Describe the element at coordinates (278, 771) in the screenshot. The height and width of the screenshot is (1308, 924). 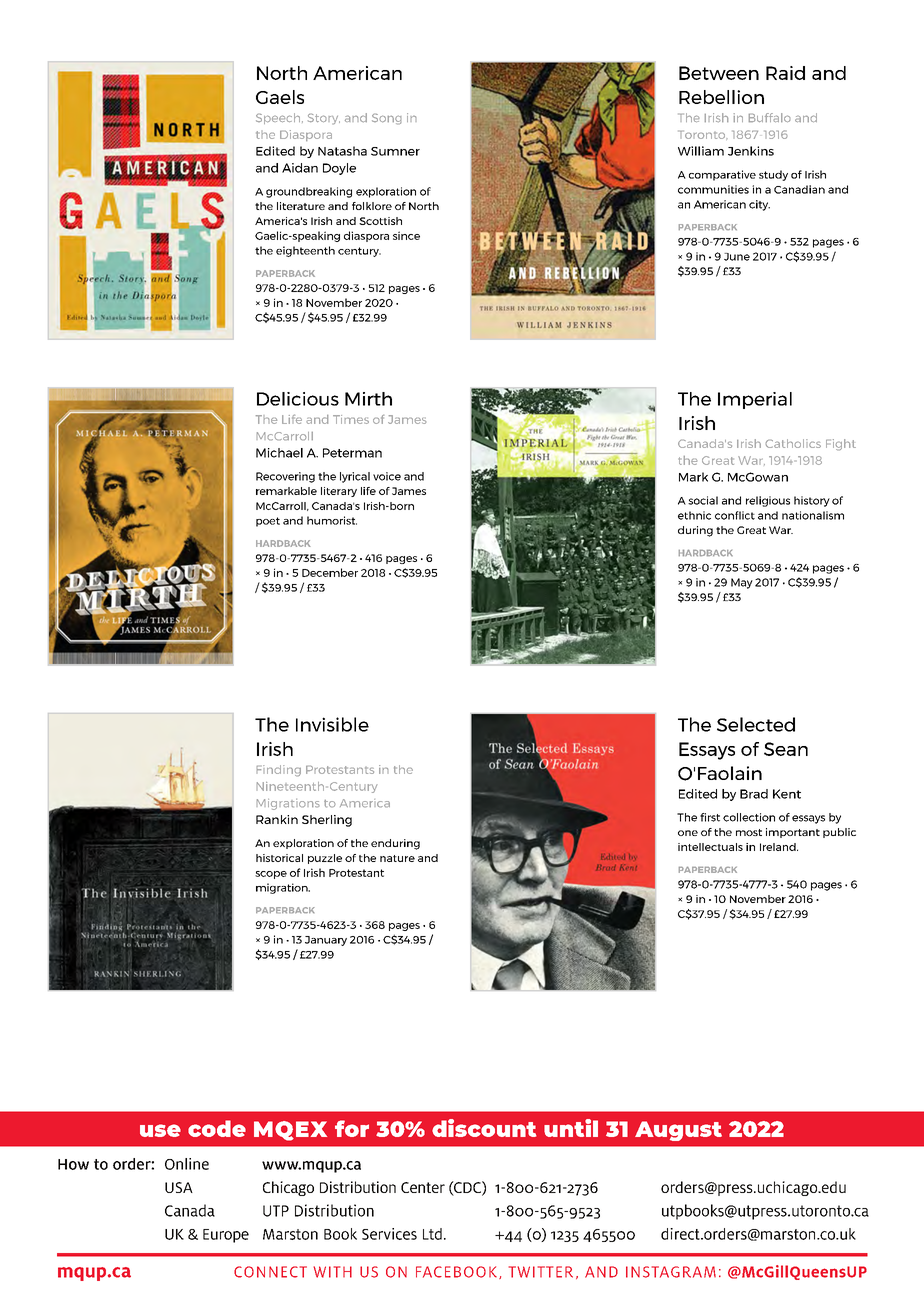
I see `Finding` at that location.
